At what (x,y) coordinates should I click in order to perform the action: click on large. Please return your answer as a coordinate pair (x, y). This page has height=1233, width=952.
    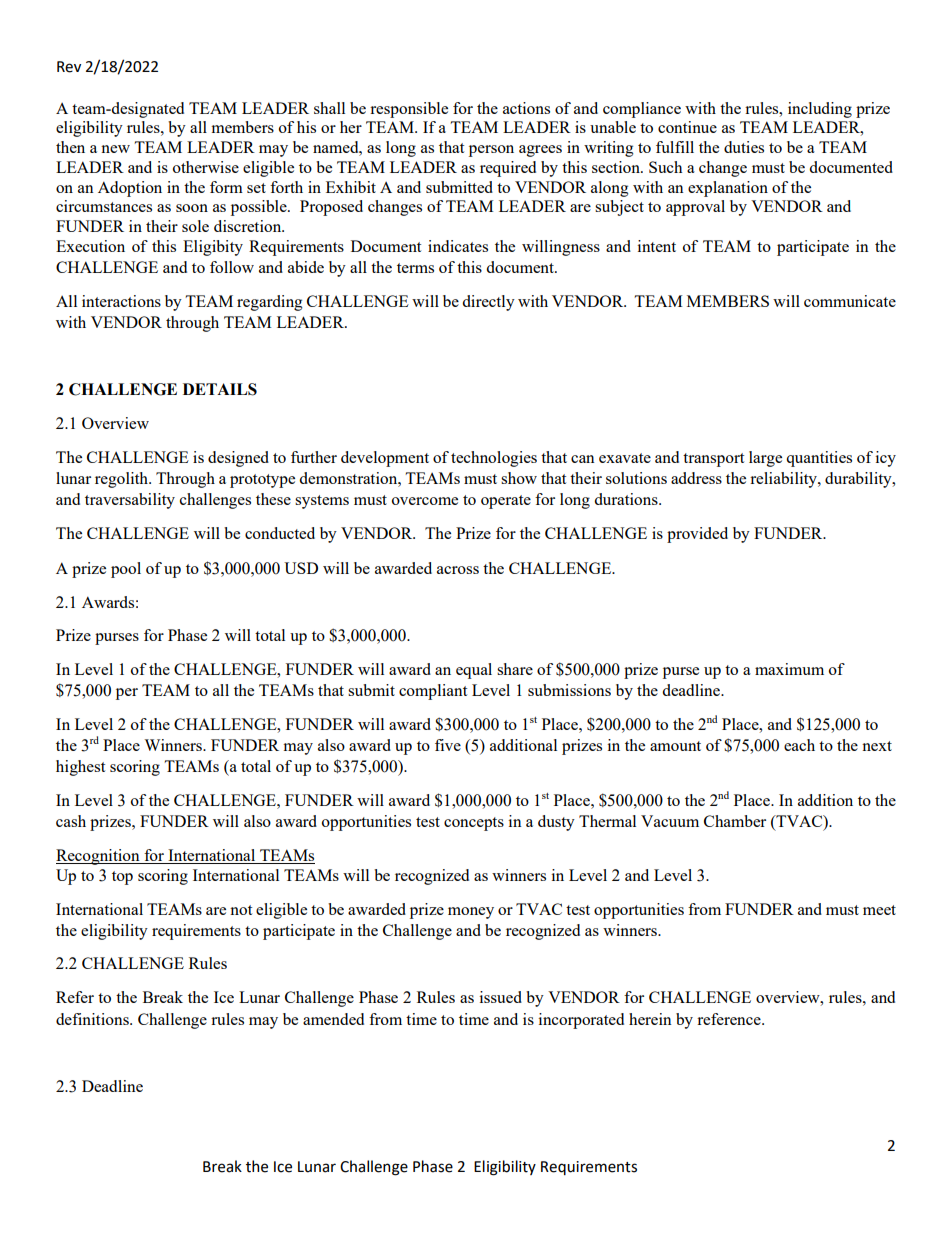
    Looking at the image, I should click on (765, 459).
